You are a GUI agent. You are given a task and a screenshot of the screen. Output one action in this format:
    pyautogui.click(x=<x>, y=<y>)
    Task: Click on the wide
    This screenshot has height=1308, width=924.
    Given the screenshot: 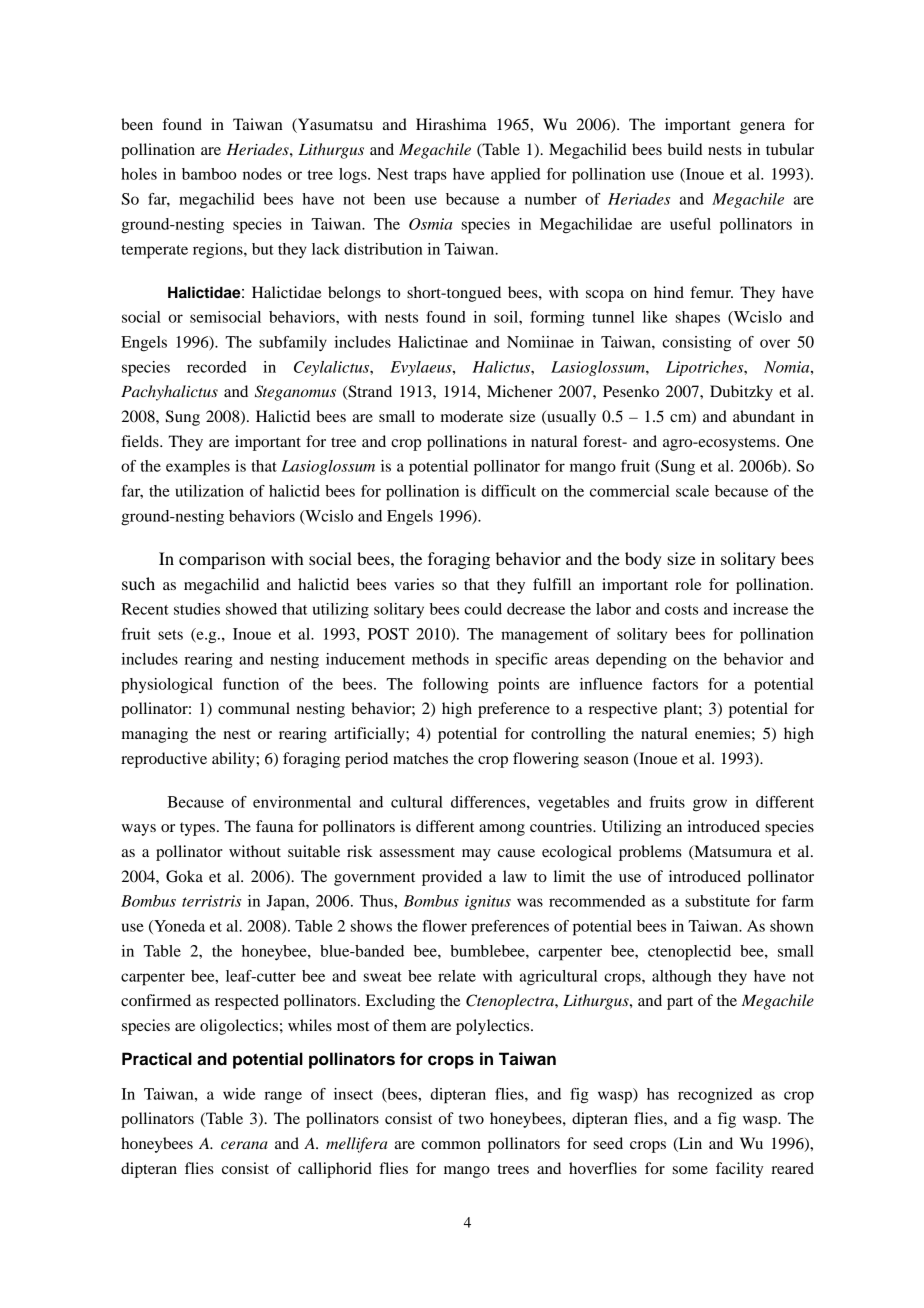 What is the action you would take?
    pyautogui.click(x=239, y=1094)
